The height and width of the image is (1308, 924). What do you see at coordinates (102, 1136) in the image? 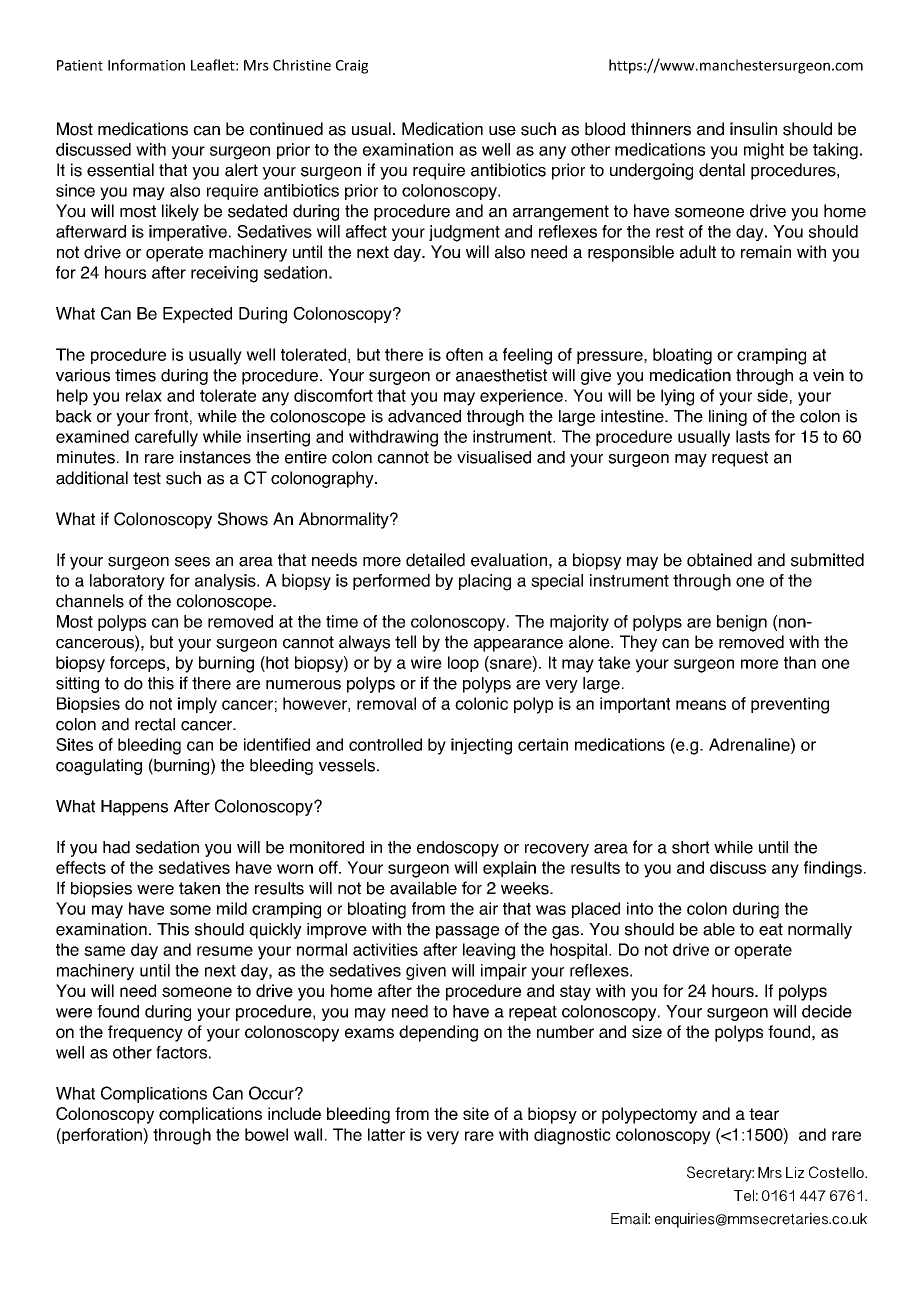
I see `perforation` at bounding box center [102, 1136].
